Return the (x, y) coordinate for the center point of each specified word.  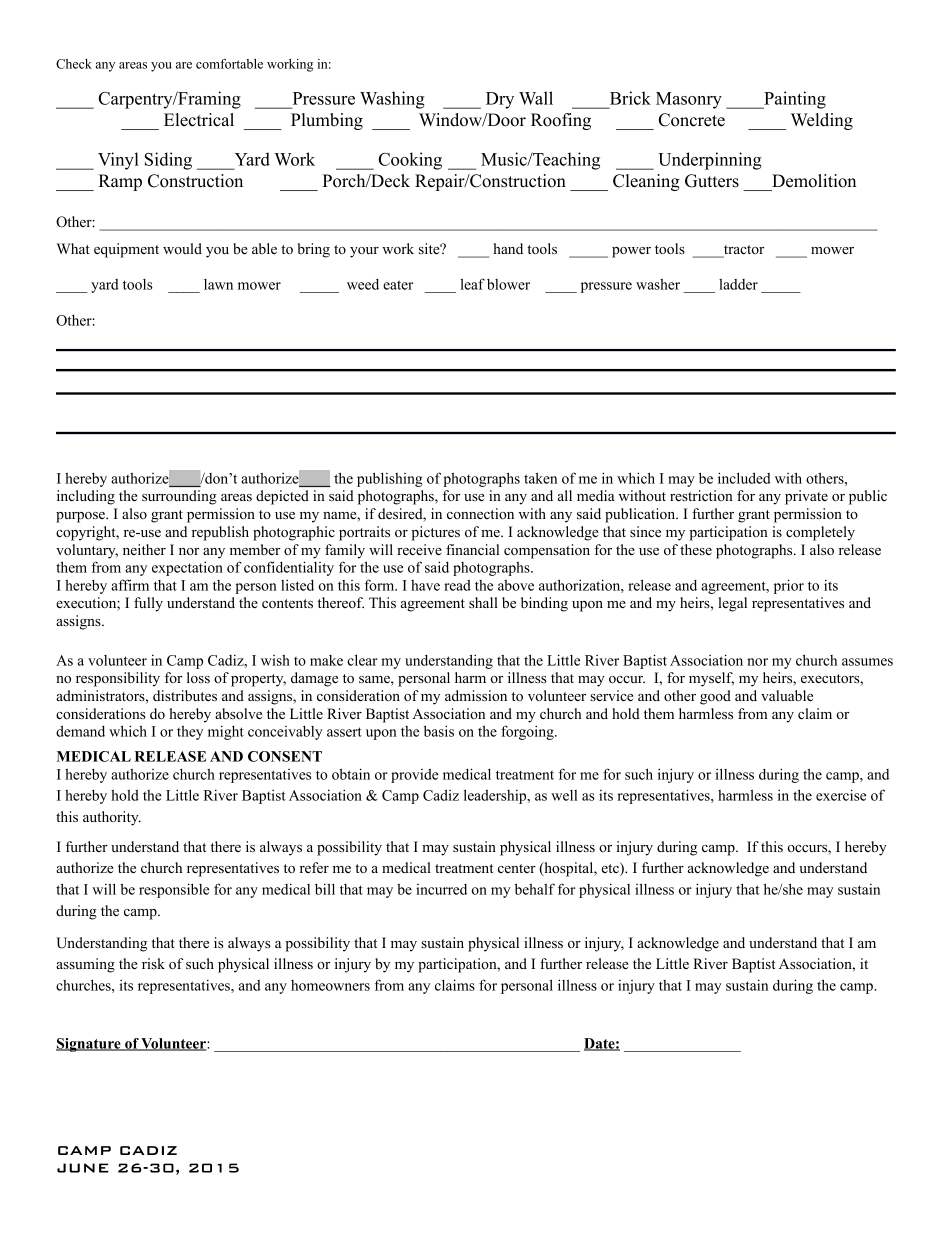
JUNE (83, 1168)
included (744, 478)
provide (414, 776)
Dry (500, 100)
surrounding (179, 497)
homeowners (330, 985)
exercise (841, 795)
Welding (822, 121)
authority (112, 818)
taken (540, 478)
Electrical (199, 120)
